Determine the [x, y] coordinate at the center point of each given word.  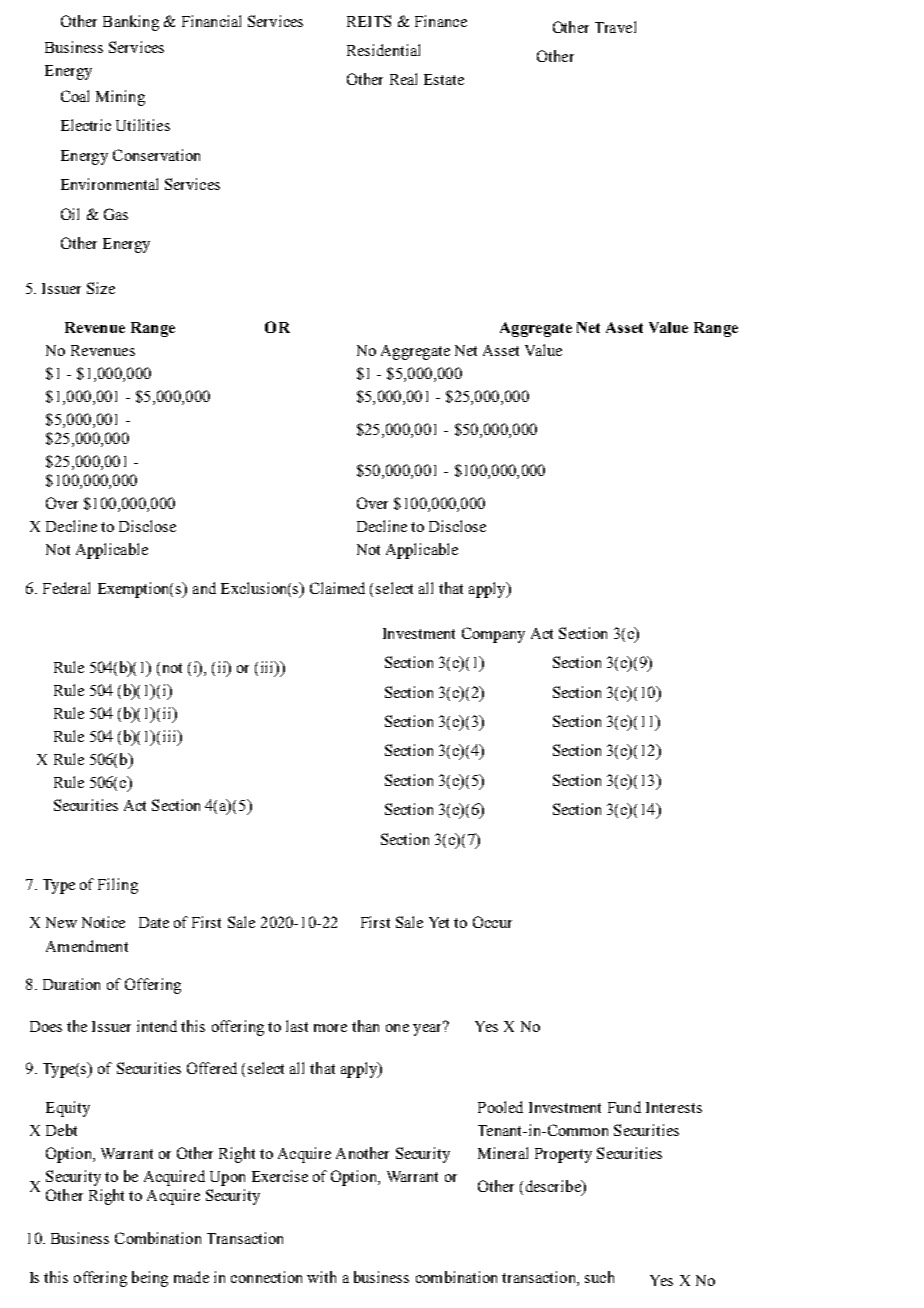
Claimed [337, 588]
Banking [131, 23]
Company [493, 635]
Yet [439, 922]
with [321, 1277]
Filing [118, 886]
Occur [492, 922]
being [150, 1279]
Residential [383, 50]
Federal [66, 588]
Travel [615, 27]
